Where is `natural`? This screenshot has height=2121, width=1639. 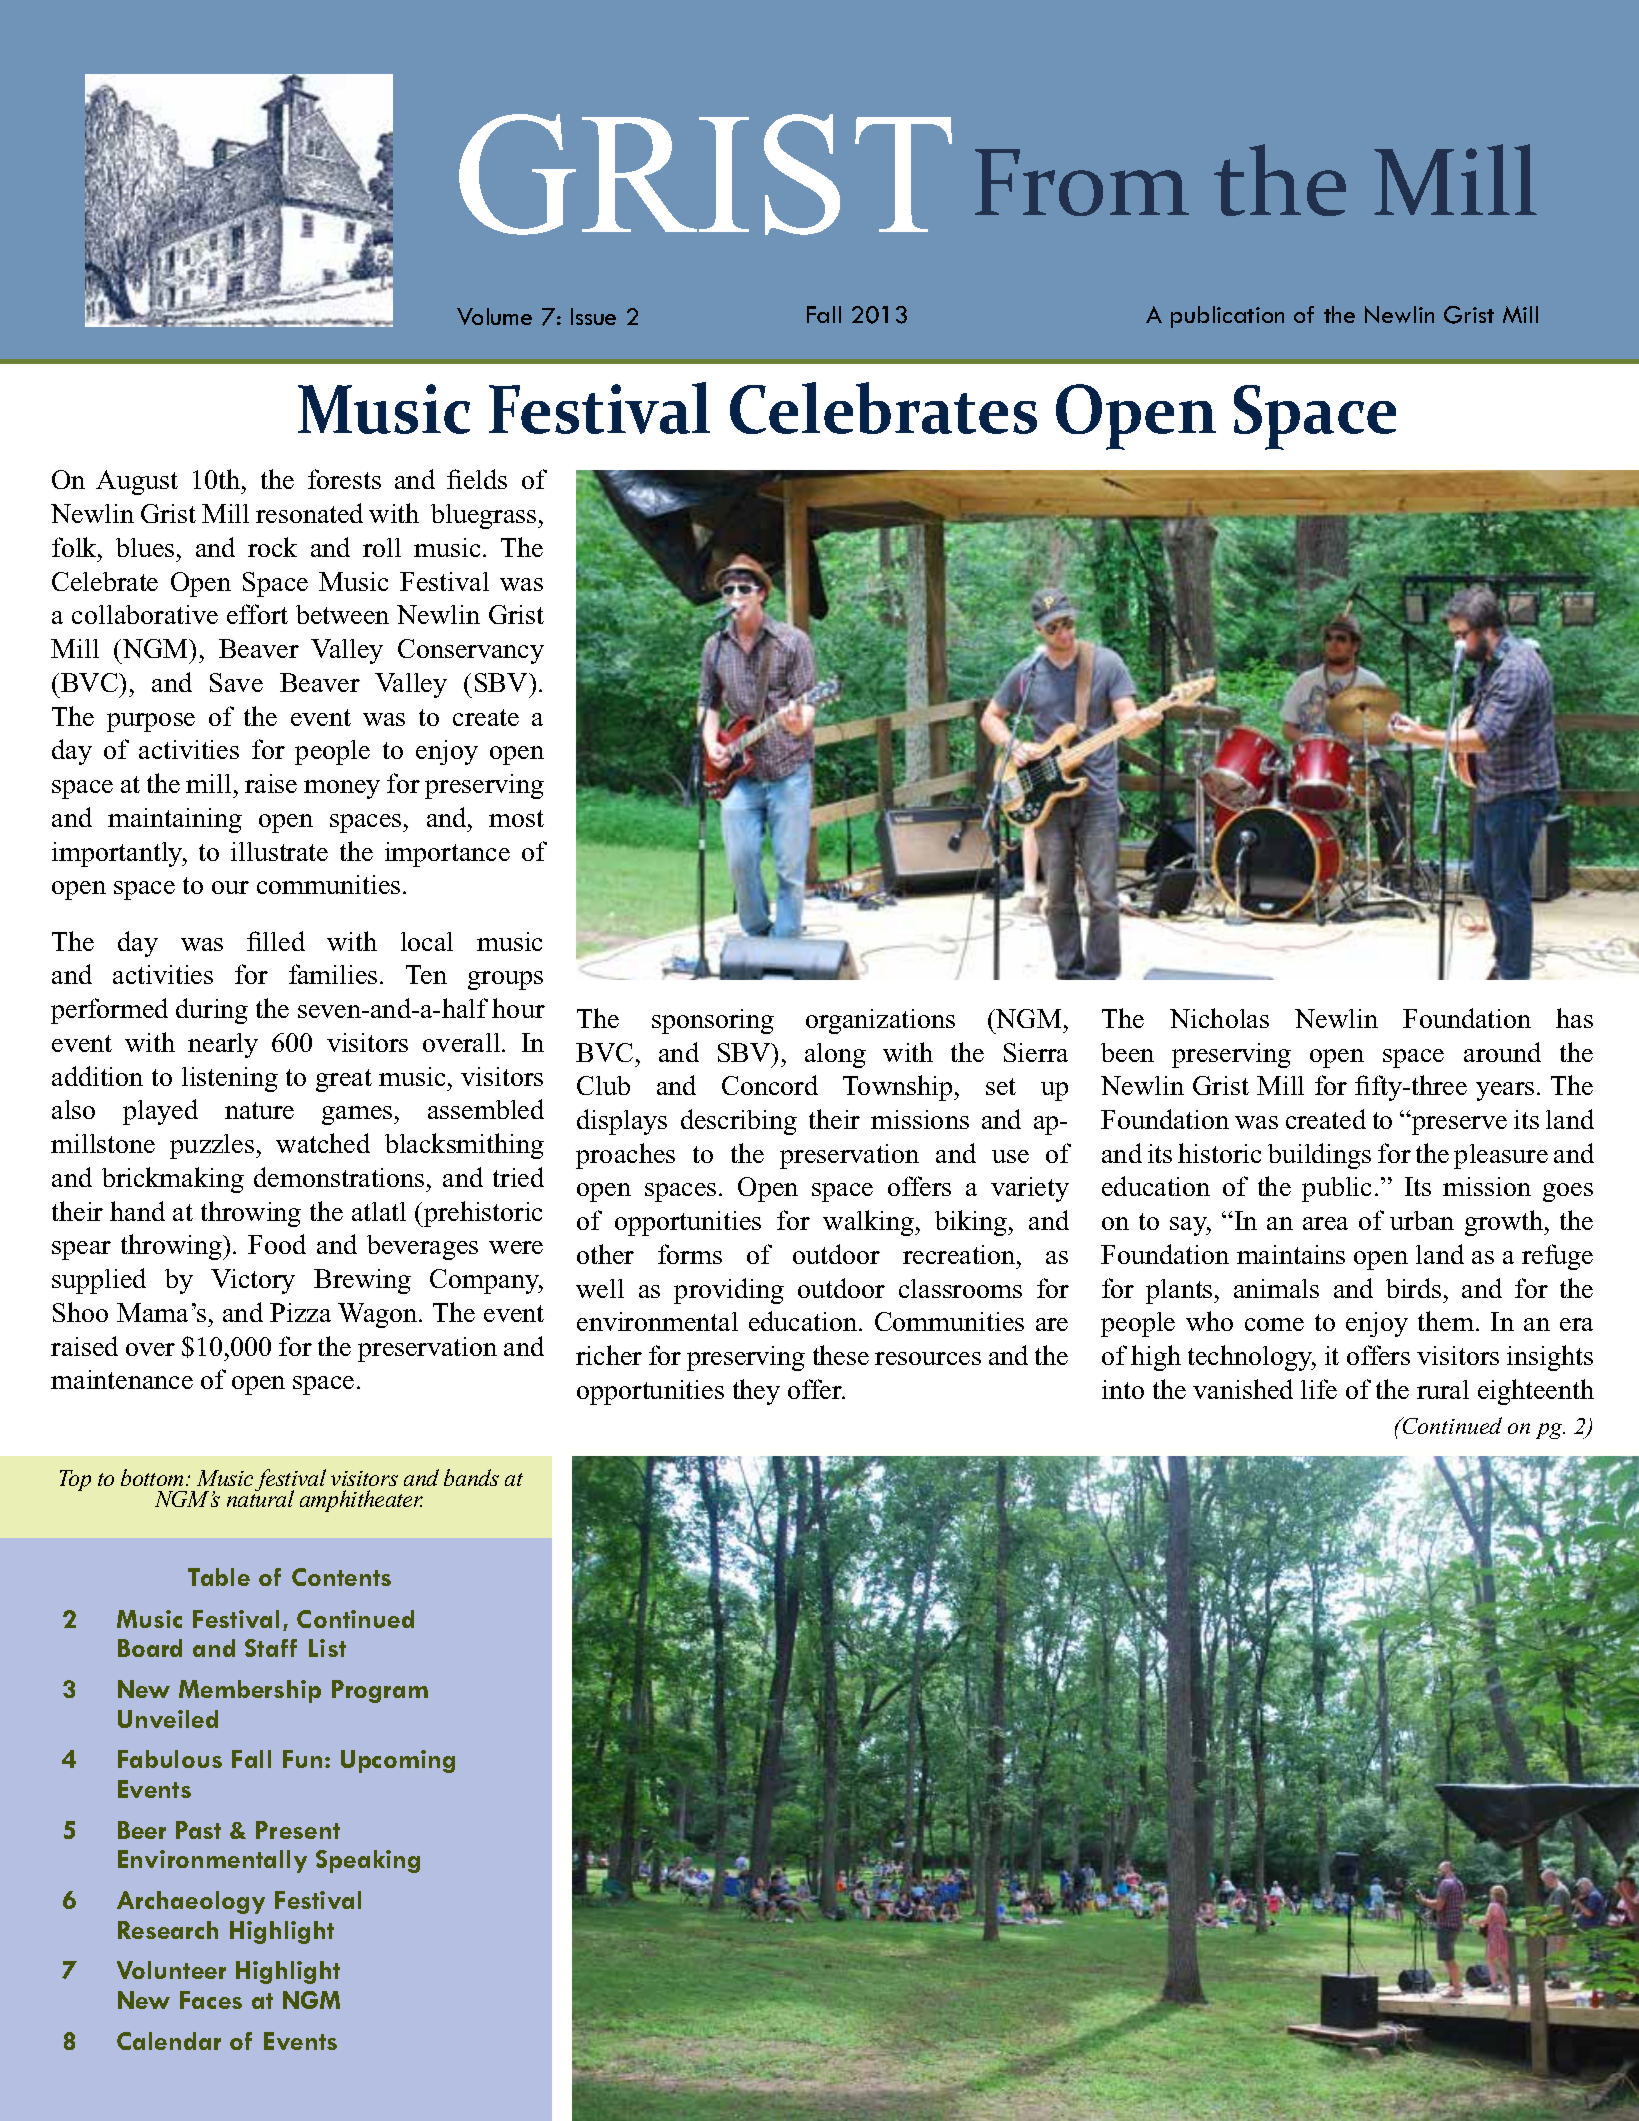
natural is located at coordinates (260, 1497).
